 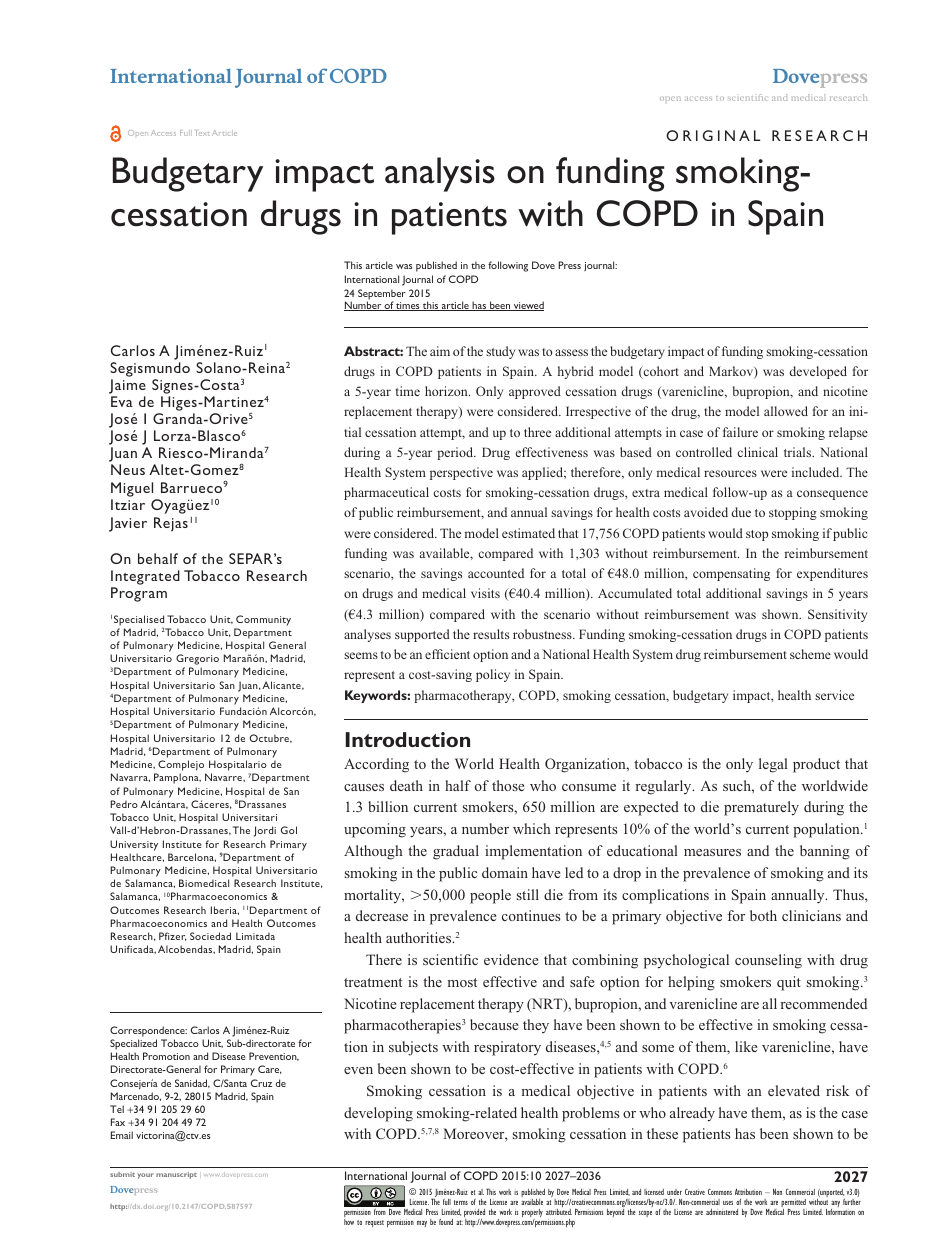 I want to click on Integrated, so click(x=145, y=579).
